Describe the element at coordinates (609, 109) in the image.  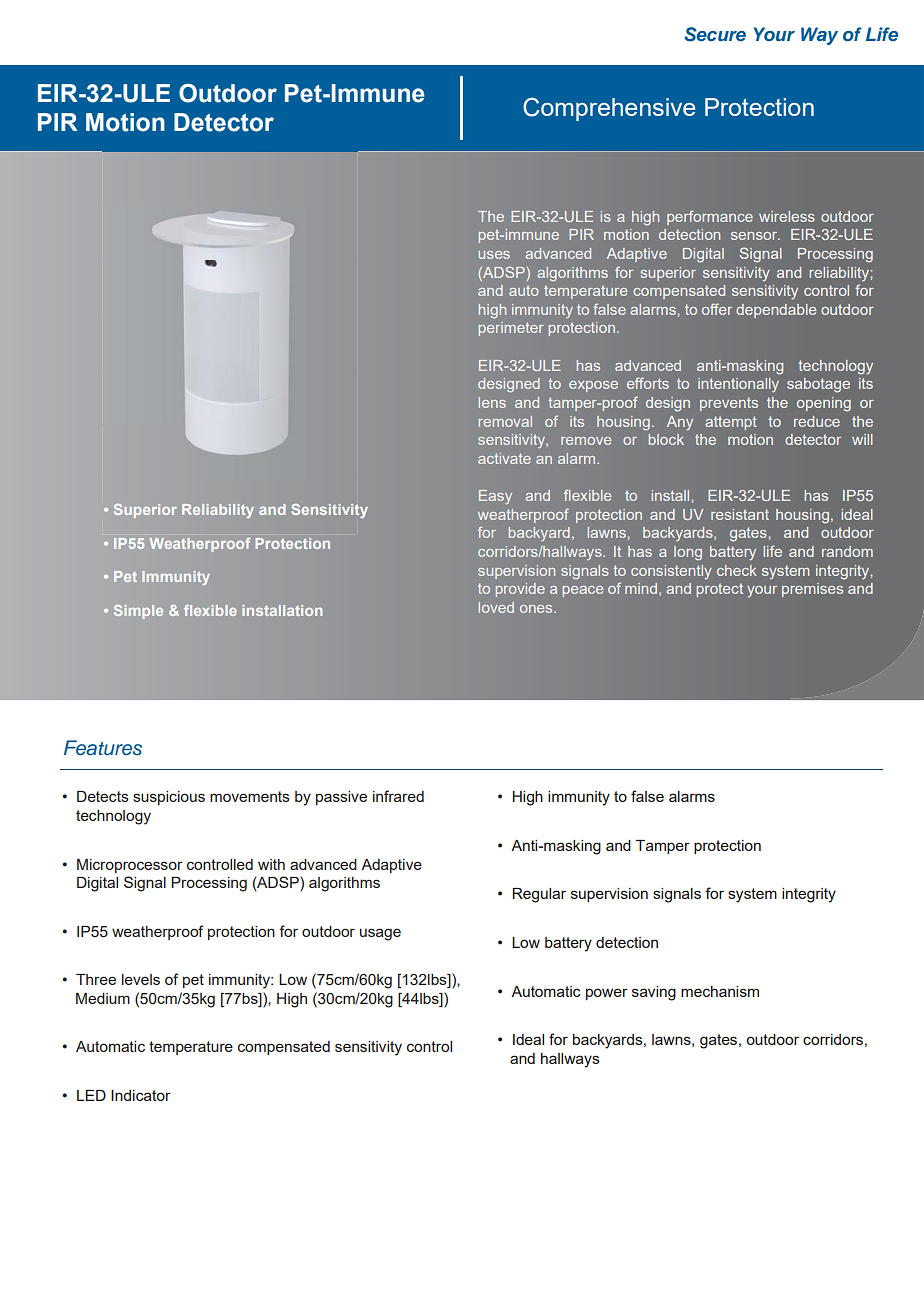
I see `Comprehensive` at that location.
